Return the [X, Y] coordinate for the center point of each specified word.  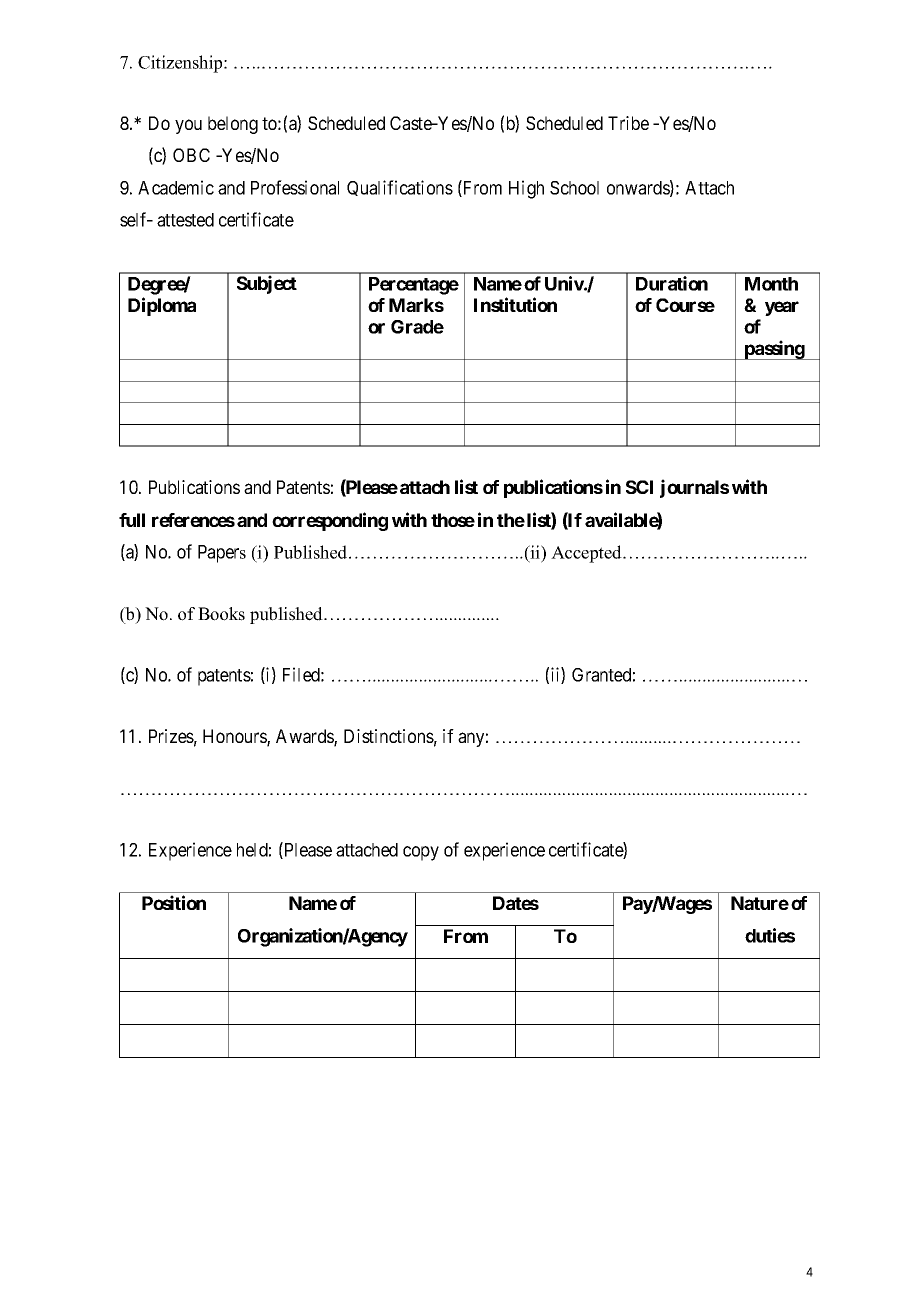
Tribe [628, 123]
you [188, 126]
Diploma [162, 306]
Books [221, 614]
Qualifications [400, 188]
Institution [515, 304]
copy [421, 853]
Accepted [587, 554]
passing [774, 350]
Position [174, 902]
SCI [639, 487]
